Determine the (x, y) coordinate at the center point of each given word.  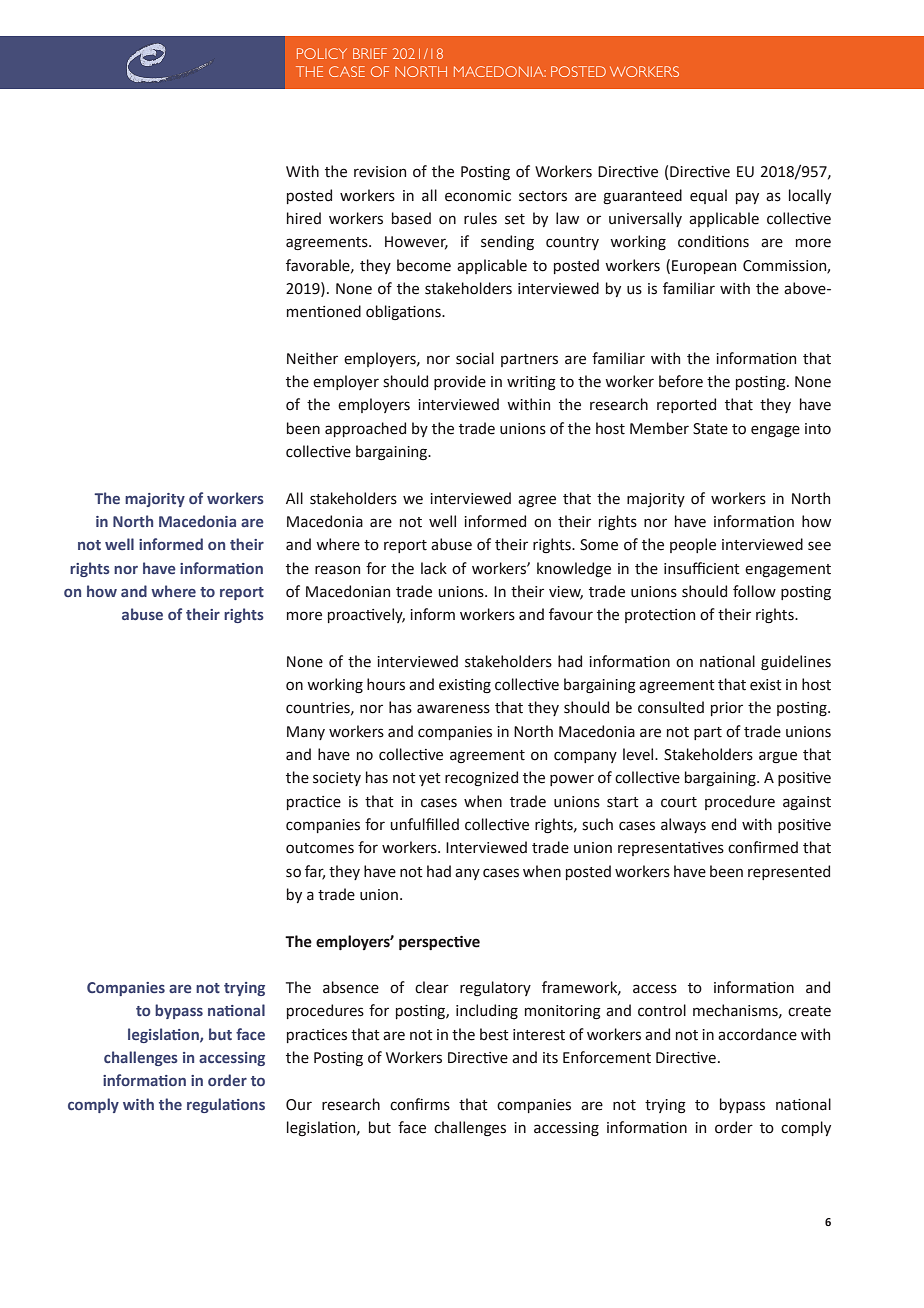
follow (754, 591)
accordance (757, 1034)
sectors (543, 196)
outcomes (320, 848)
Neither (312, 358)
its (550, 1058)
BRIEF (370, 53)
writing (531, 383)
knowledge (574, 569)
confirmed (763, 847)
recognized (481, 778)
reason (337, 570)
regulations (226, 1105)
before (681, 381)
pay (747, 198)
